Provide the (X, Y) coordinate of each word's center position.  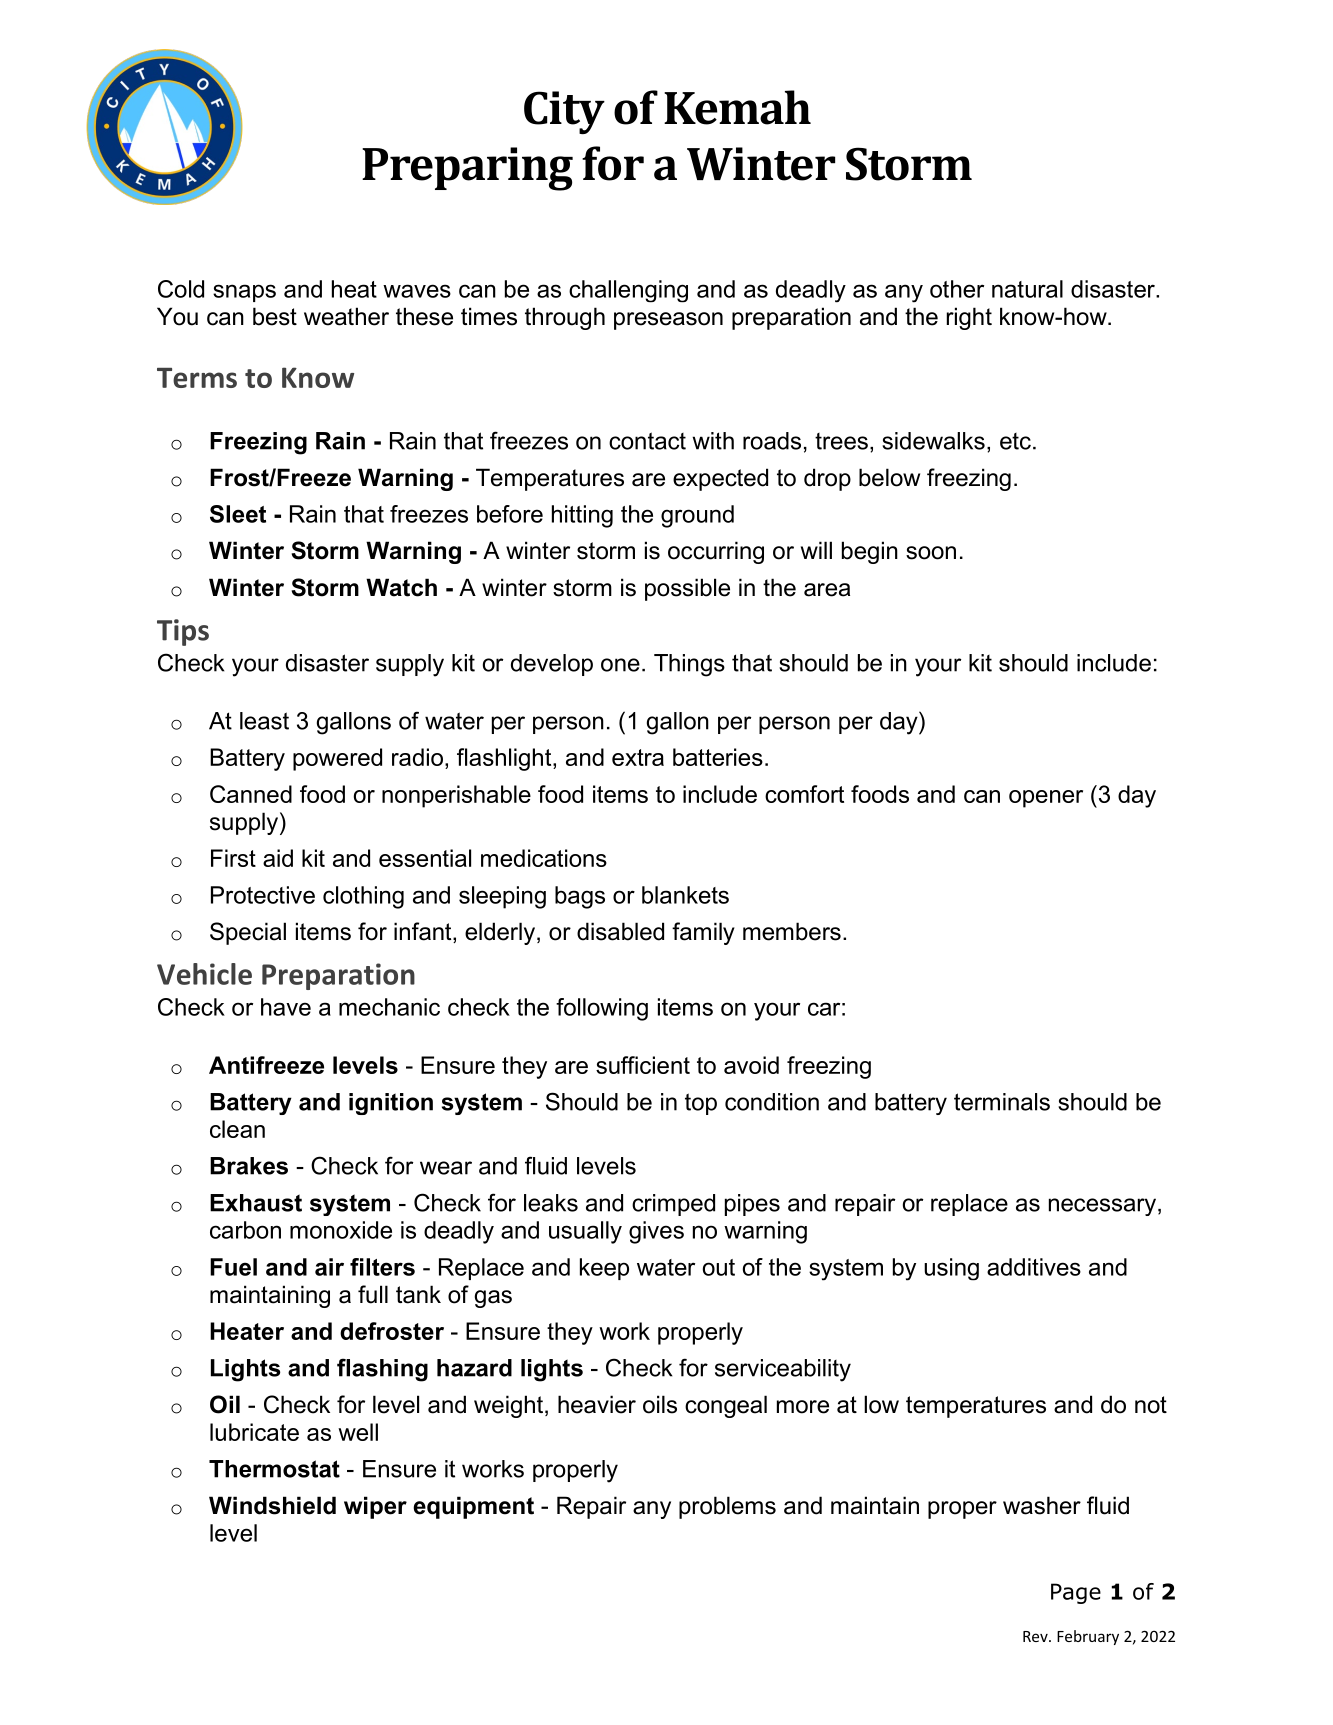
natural (1027, 289)
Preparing (467, 169)
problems (727, 1507)
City (564, 112)
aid (278, 858)
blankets (685, 895)
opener (1046, 799)
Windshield (272, 1505)
